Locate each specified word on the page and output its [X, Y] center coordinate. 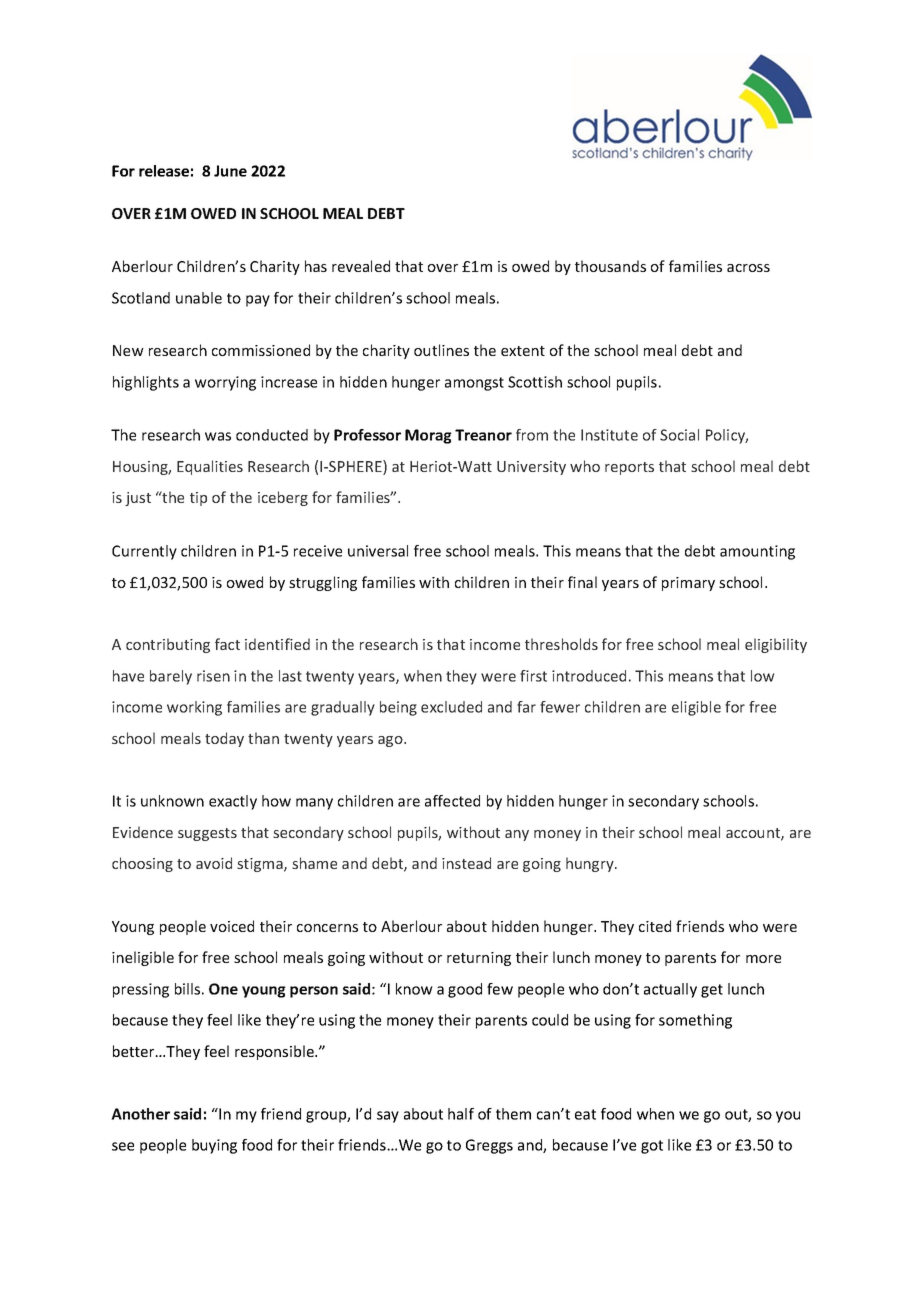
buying [214, 1146]
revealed [361, 266]
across [748, 268]
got [652, 1147]
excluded [451, 707]
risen [213, 676]
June [230, 171]
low [762, 676]
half [461, 1114]
